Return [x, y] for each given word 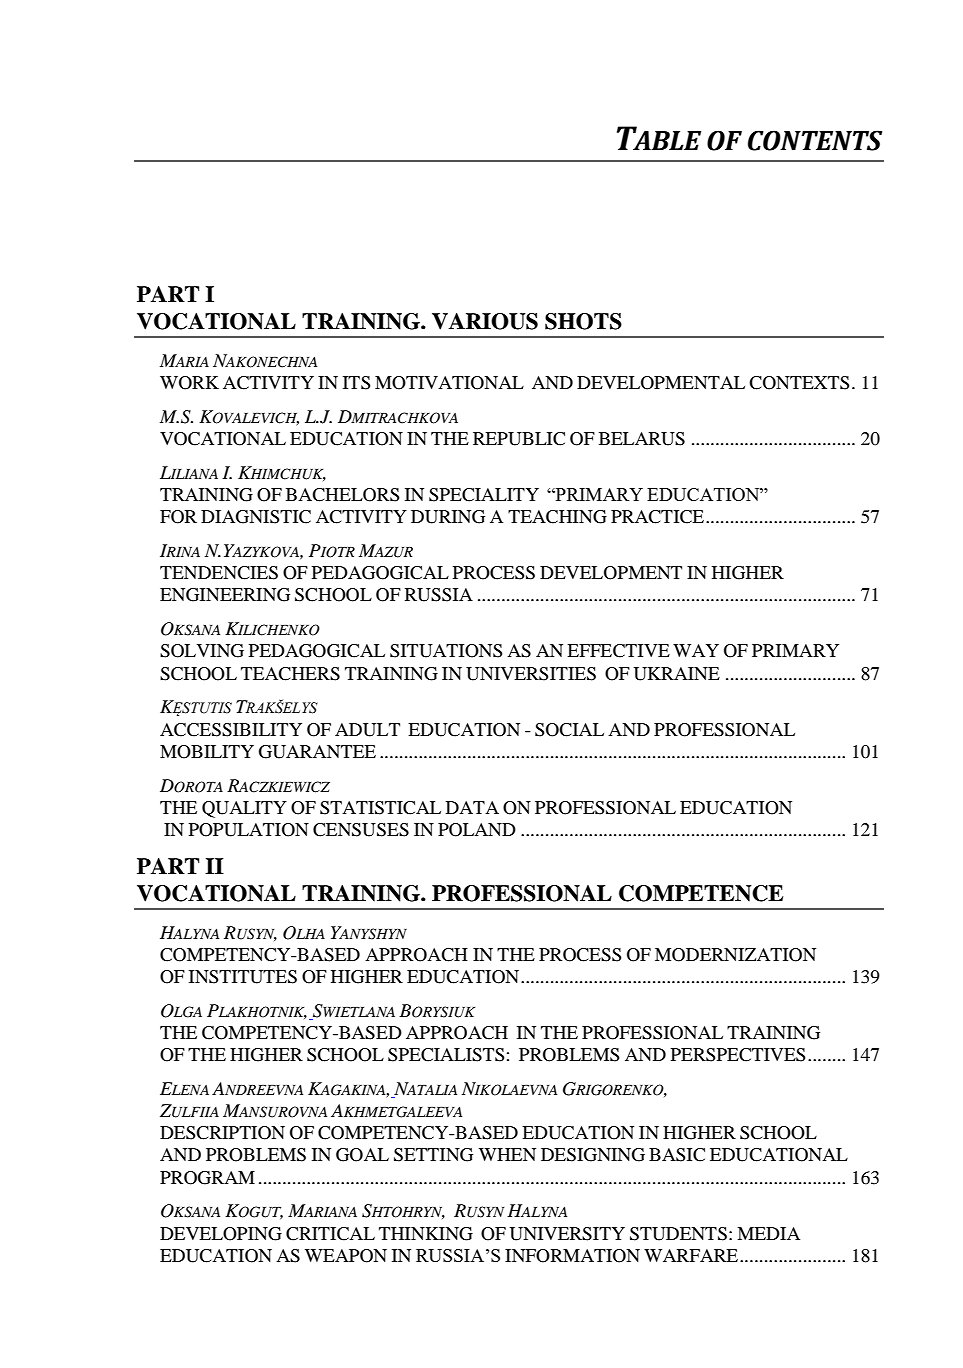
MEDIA [768, 1233]
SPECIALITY [484, 495]
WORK [189, 383]
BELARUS [642, 439]
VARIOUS [485, 321]
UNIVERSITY [567, 1234]
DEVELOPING [221, 1234]
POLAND [477, 830]
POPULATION [249, 830]
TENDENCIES [219, 573]
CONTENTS [815, 140]
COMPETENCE [701, 893]
